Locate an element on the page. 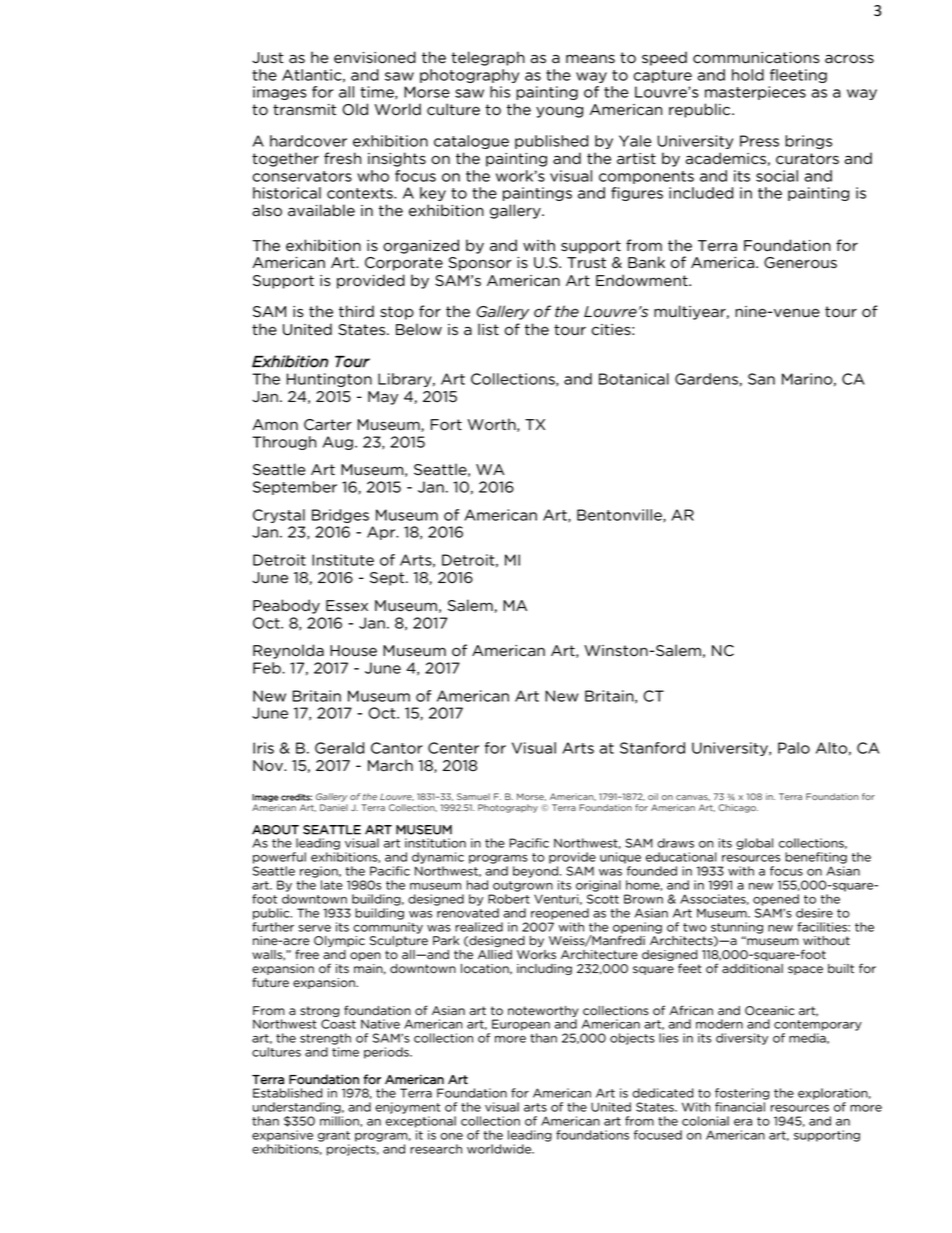 The width and height of the document is (952, 1233). list is located at coordinates (488, 329).
